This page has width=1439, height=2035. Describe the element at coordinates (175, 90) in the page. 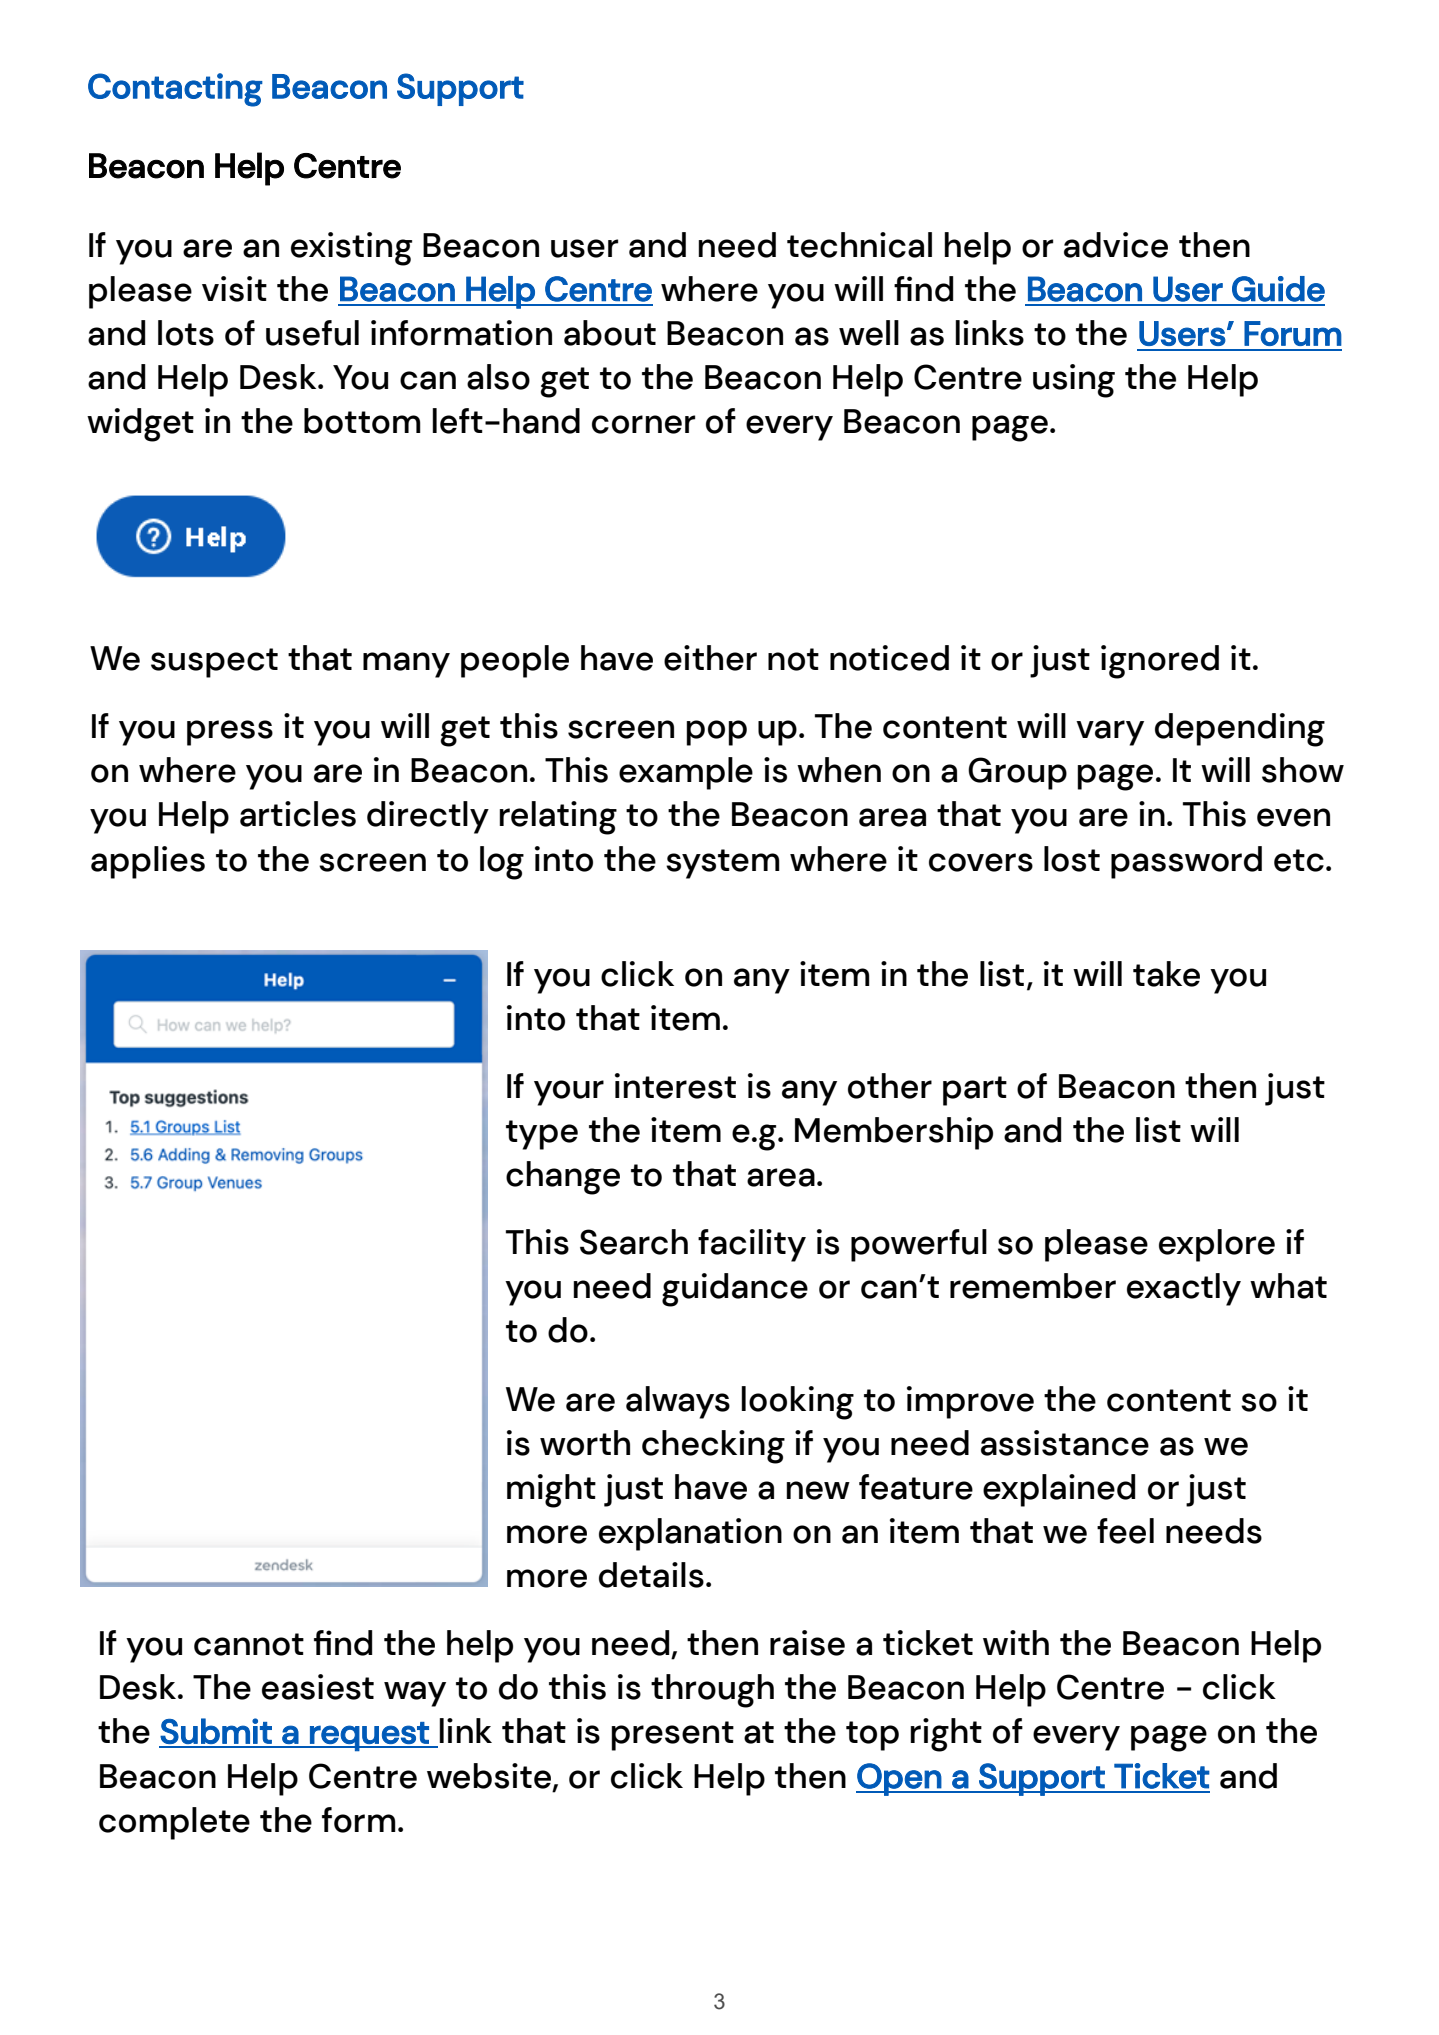

I see `Contacting` at that location.
